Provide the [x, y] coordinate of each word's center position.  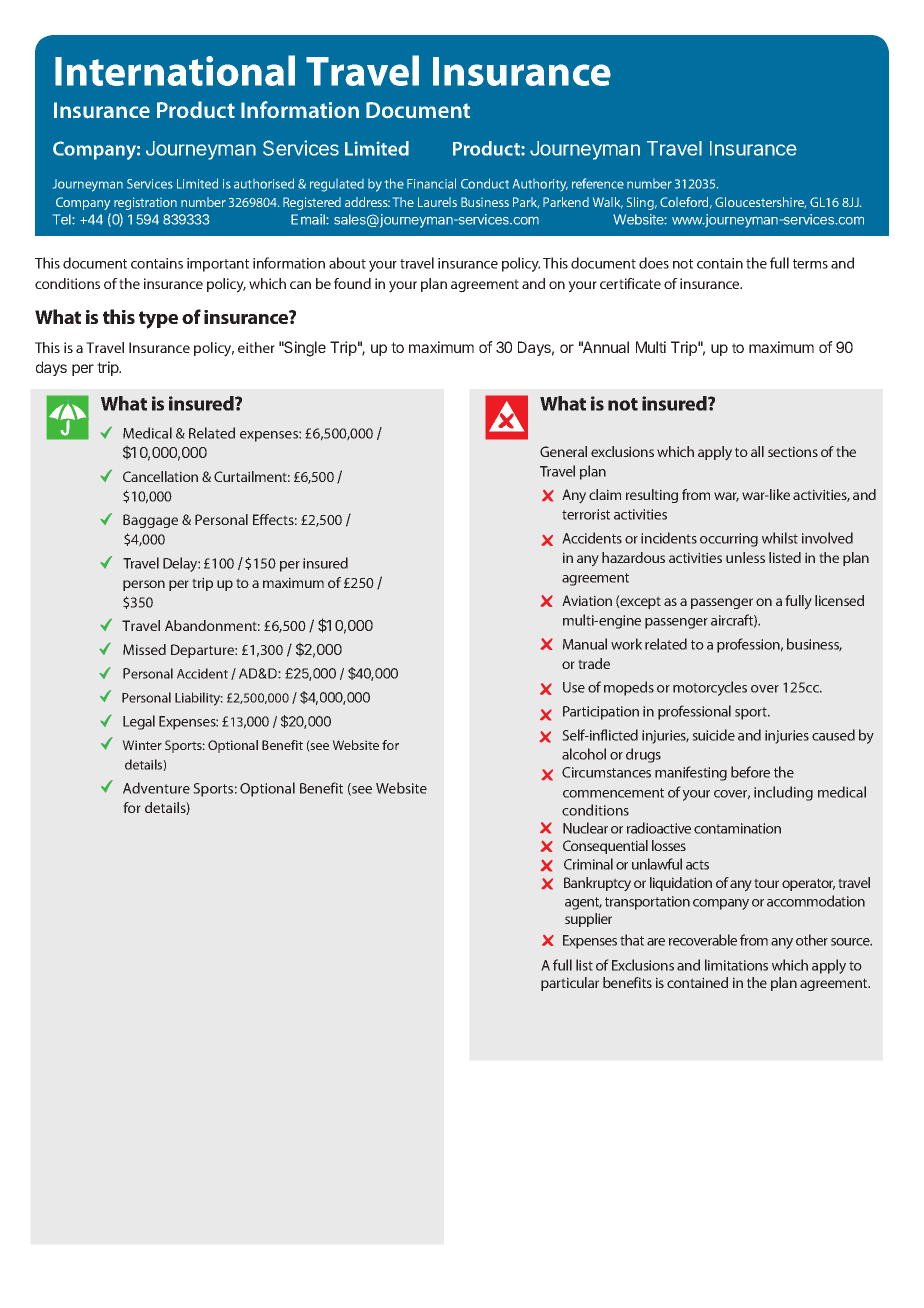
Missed [144, 649]
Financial [431, 183]
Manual [585, 644]
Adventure [156, 788]
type [158, 320]
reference [598, 183]
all [757, 451]
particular [570, 984]
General [563, 451]
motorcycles [710, 688]
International [175, 70]
